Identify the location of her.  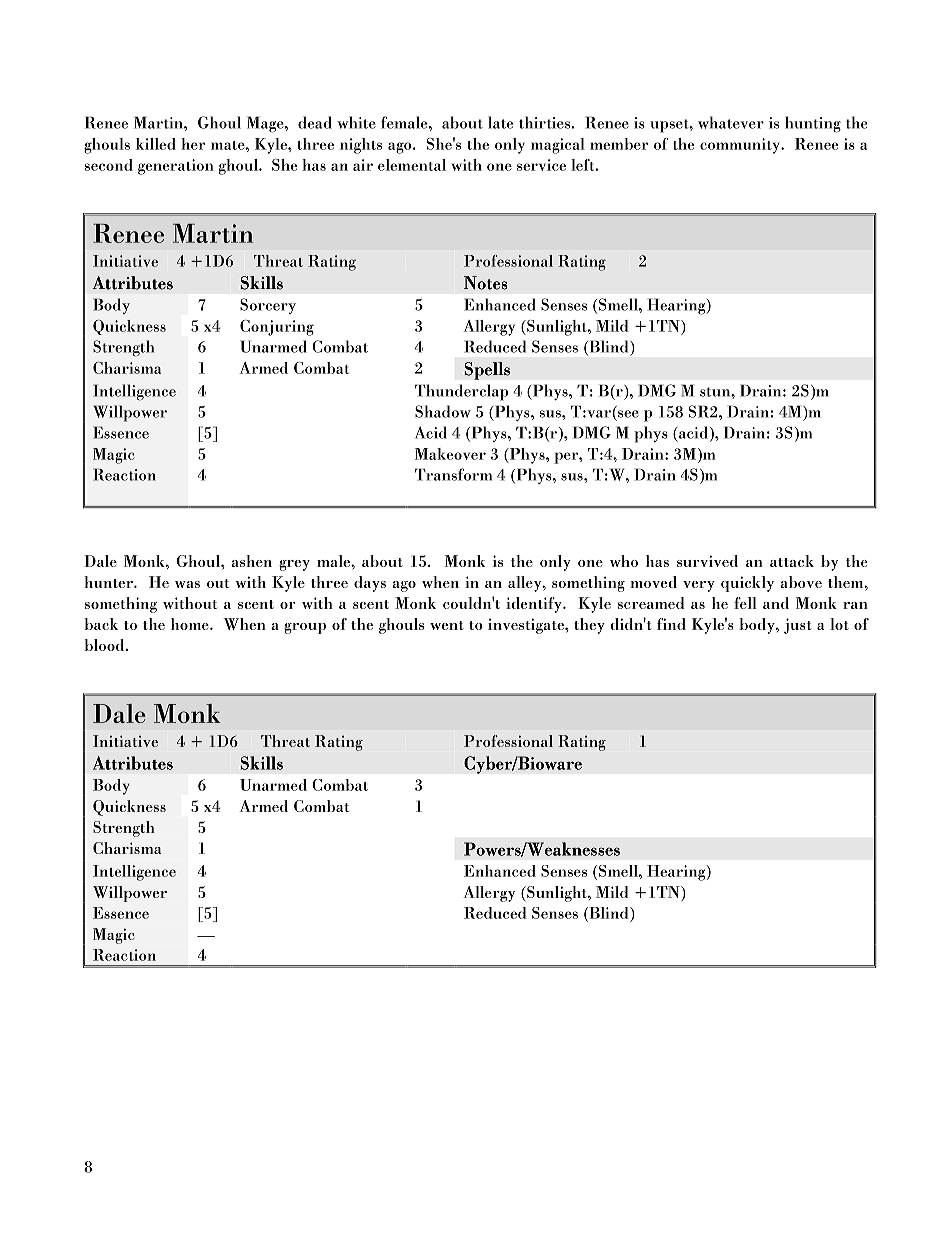
(193, 144).
